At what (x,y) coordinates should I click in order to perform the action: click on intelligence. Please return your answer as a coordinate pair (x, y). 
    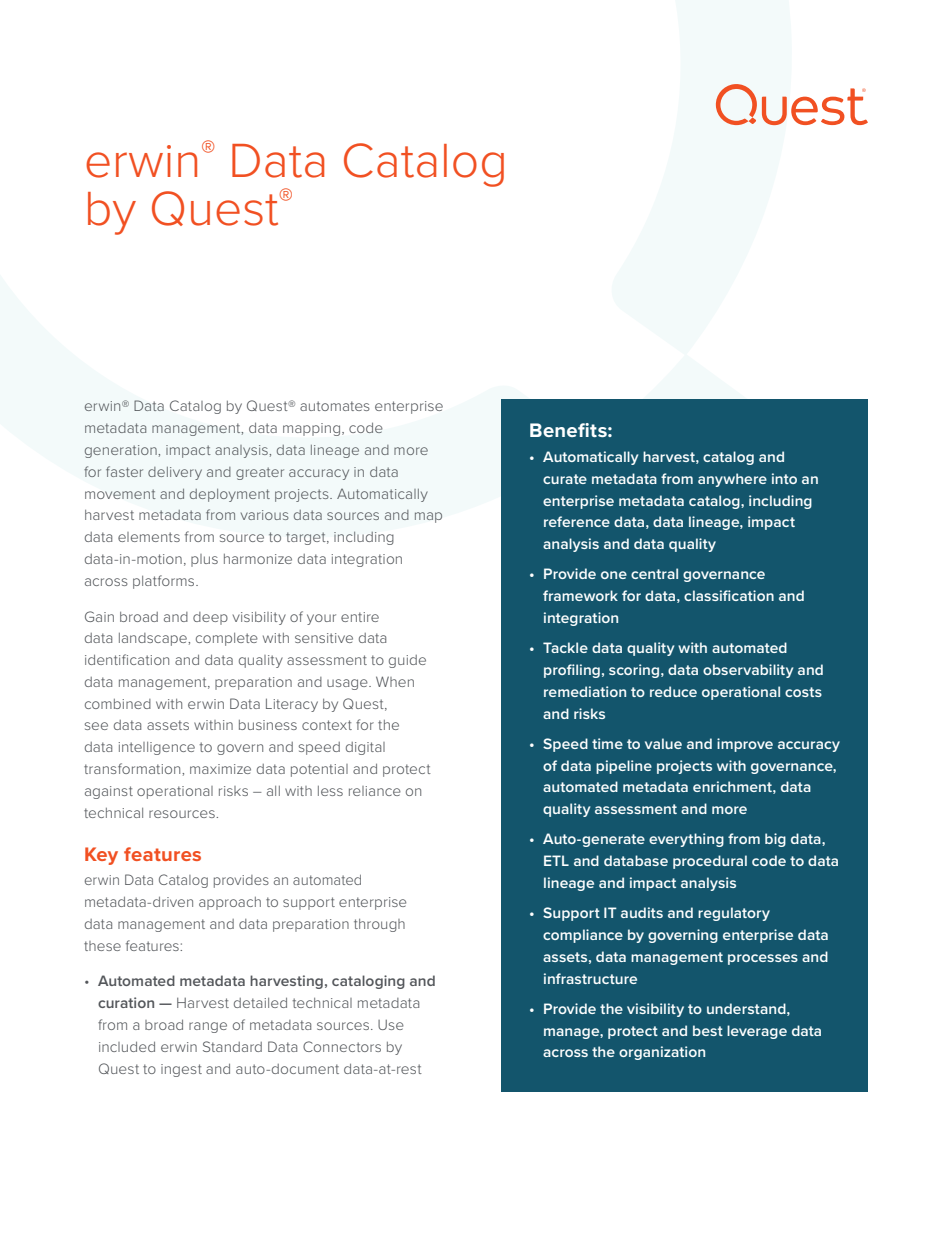
    Looking at the image, I should click on (157, 748).
